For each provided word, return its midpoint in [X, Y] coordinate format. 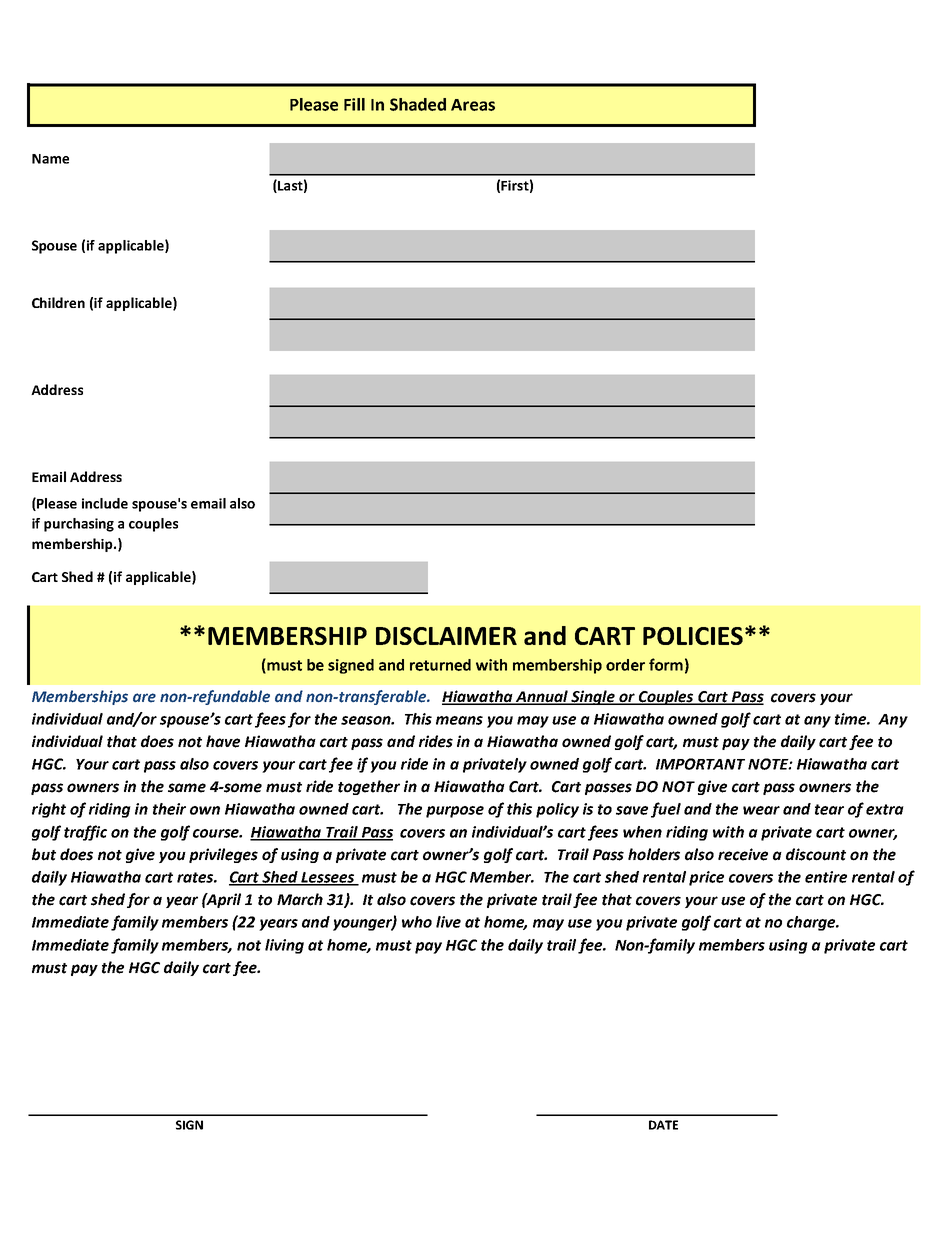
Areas [473, 105]
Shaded [418, 104]
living [284, 946]
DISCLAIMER [446, 636]
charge [812, 923]
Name [50, 159]
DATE [663, 1125]
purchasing [79, 525]
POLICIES [693, 636]
